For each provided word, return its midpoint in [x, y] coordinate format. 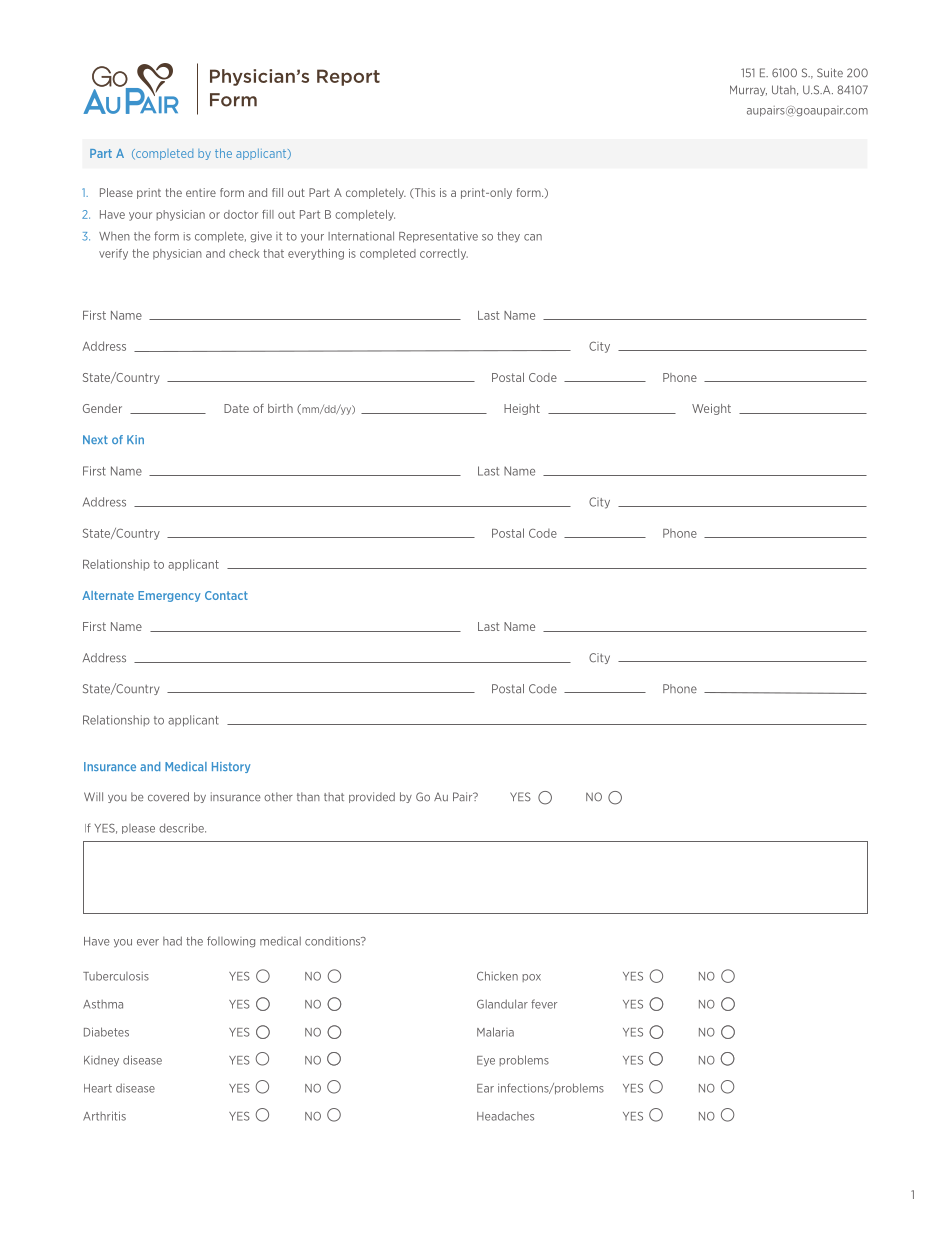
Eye [486, 1061]
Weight [711, 409]
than [308, 797]
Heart [98, 1088]
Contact [226, 595]
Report [348, 77]
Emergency [169, 596]
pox [531, 978]
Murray [748, 90]
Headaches [505, 1116]
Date [236, 408]
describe [182, 828]
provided [372, 797]
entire [201, 192]
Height [522, 409]
